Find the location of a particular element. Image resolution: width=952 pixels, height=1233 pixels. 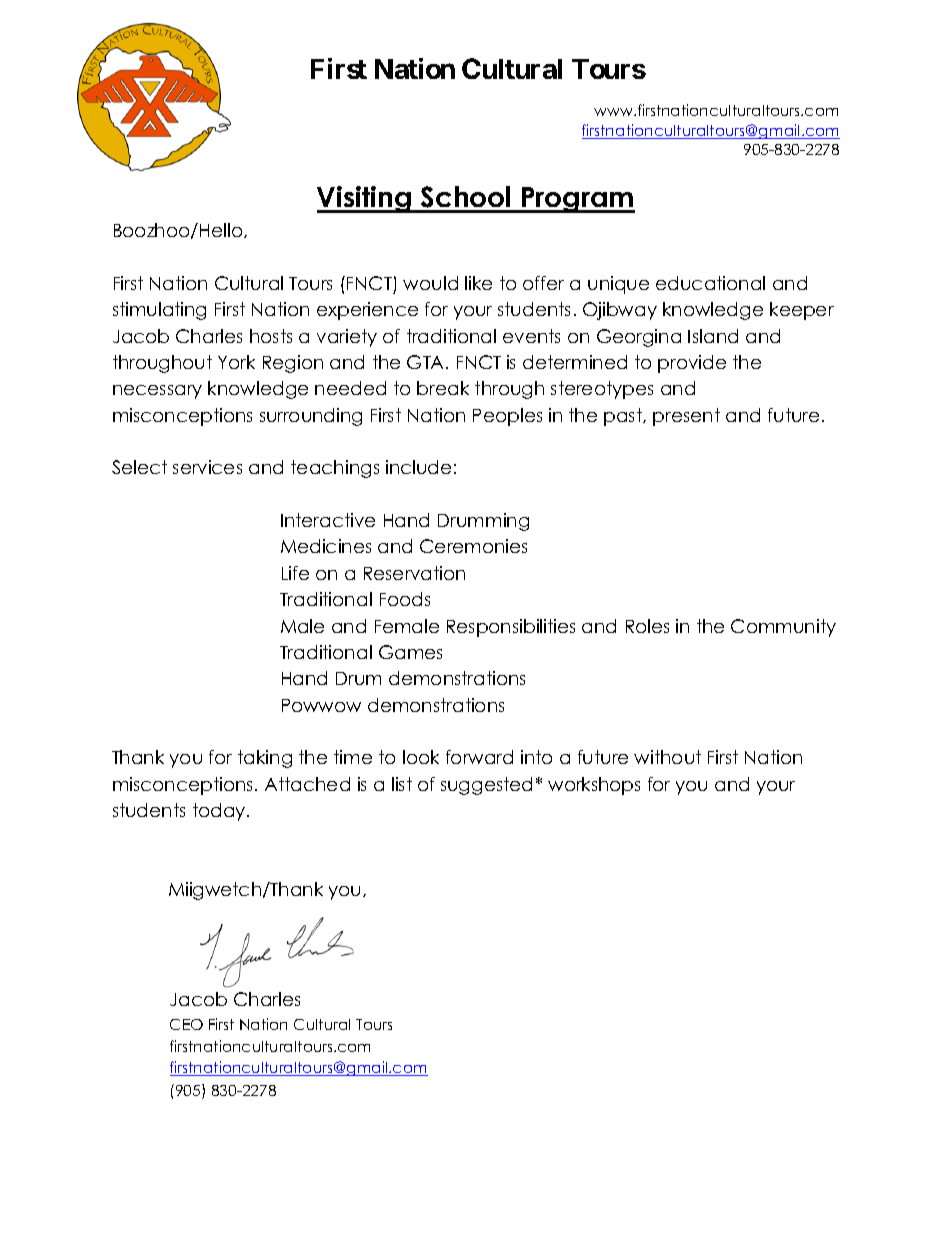

break is located at coordinates (443, 388).
